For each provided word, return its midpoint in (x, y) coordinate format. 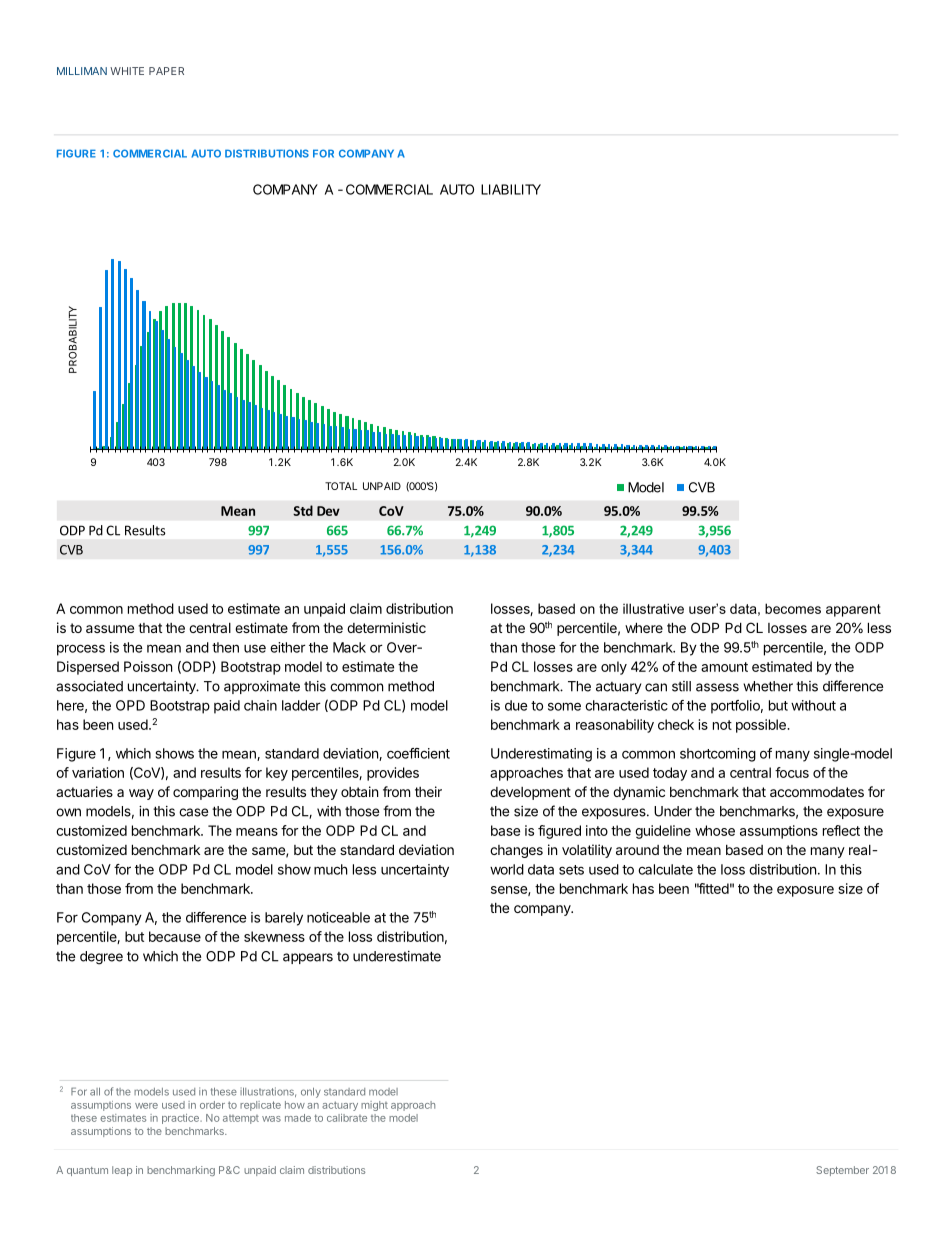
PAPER (166, 71)
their (428, 791)
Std (303, 510)
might (374, 1106)
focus (792, 772)
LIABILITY (511, 189)
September (842, 1171)
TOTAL (341, 486)
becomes (793, 608)
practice (181, 1119)
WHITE (127, 71)
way (141, 794)
